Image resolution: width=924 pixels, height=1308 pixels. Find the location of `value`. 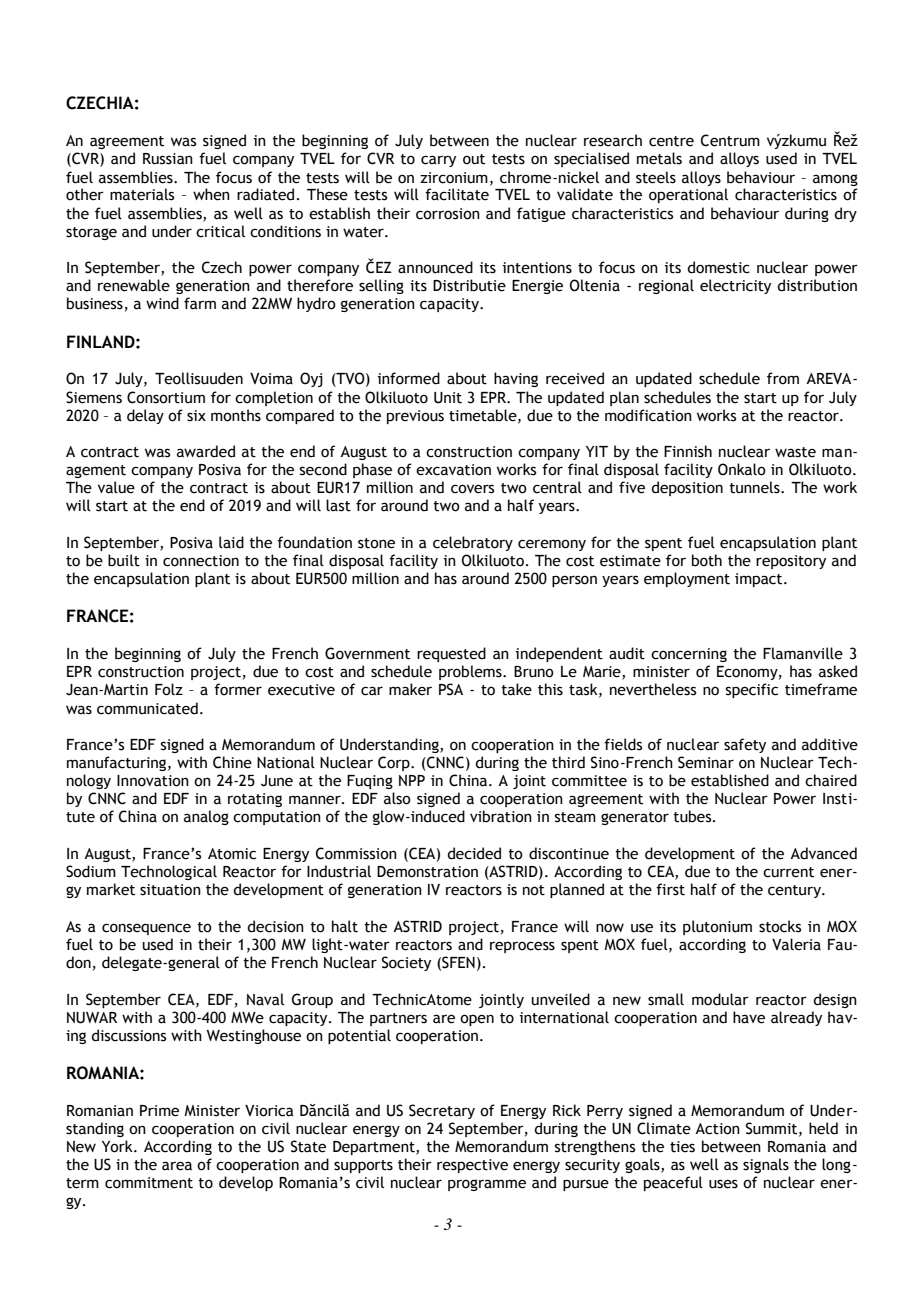

value is located at coordinates (116, 487).
